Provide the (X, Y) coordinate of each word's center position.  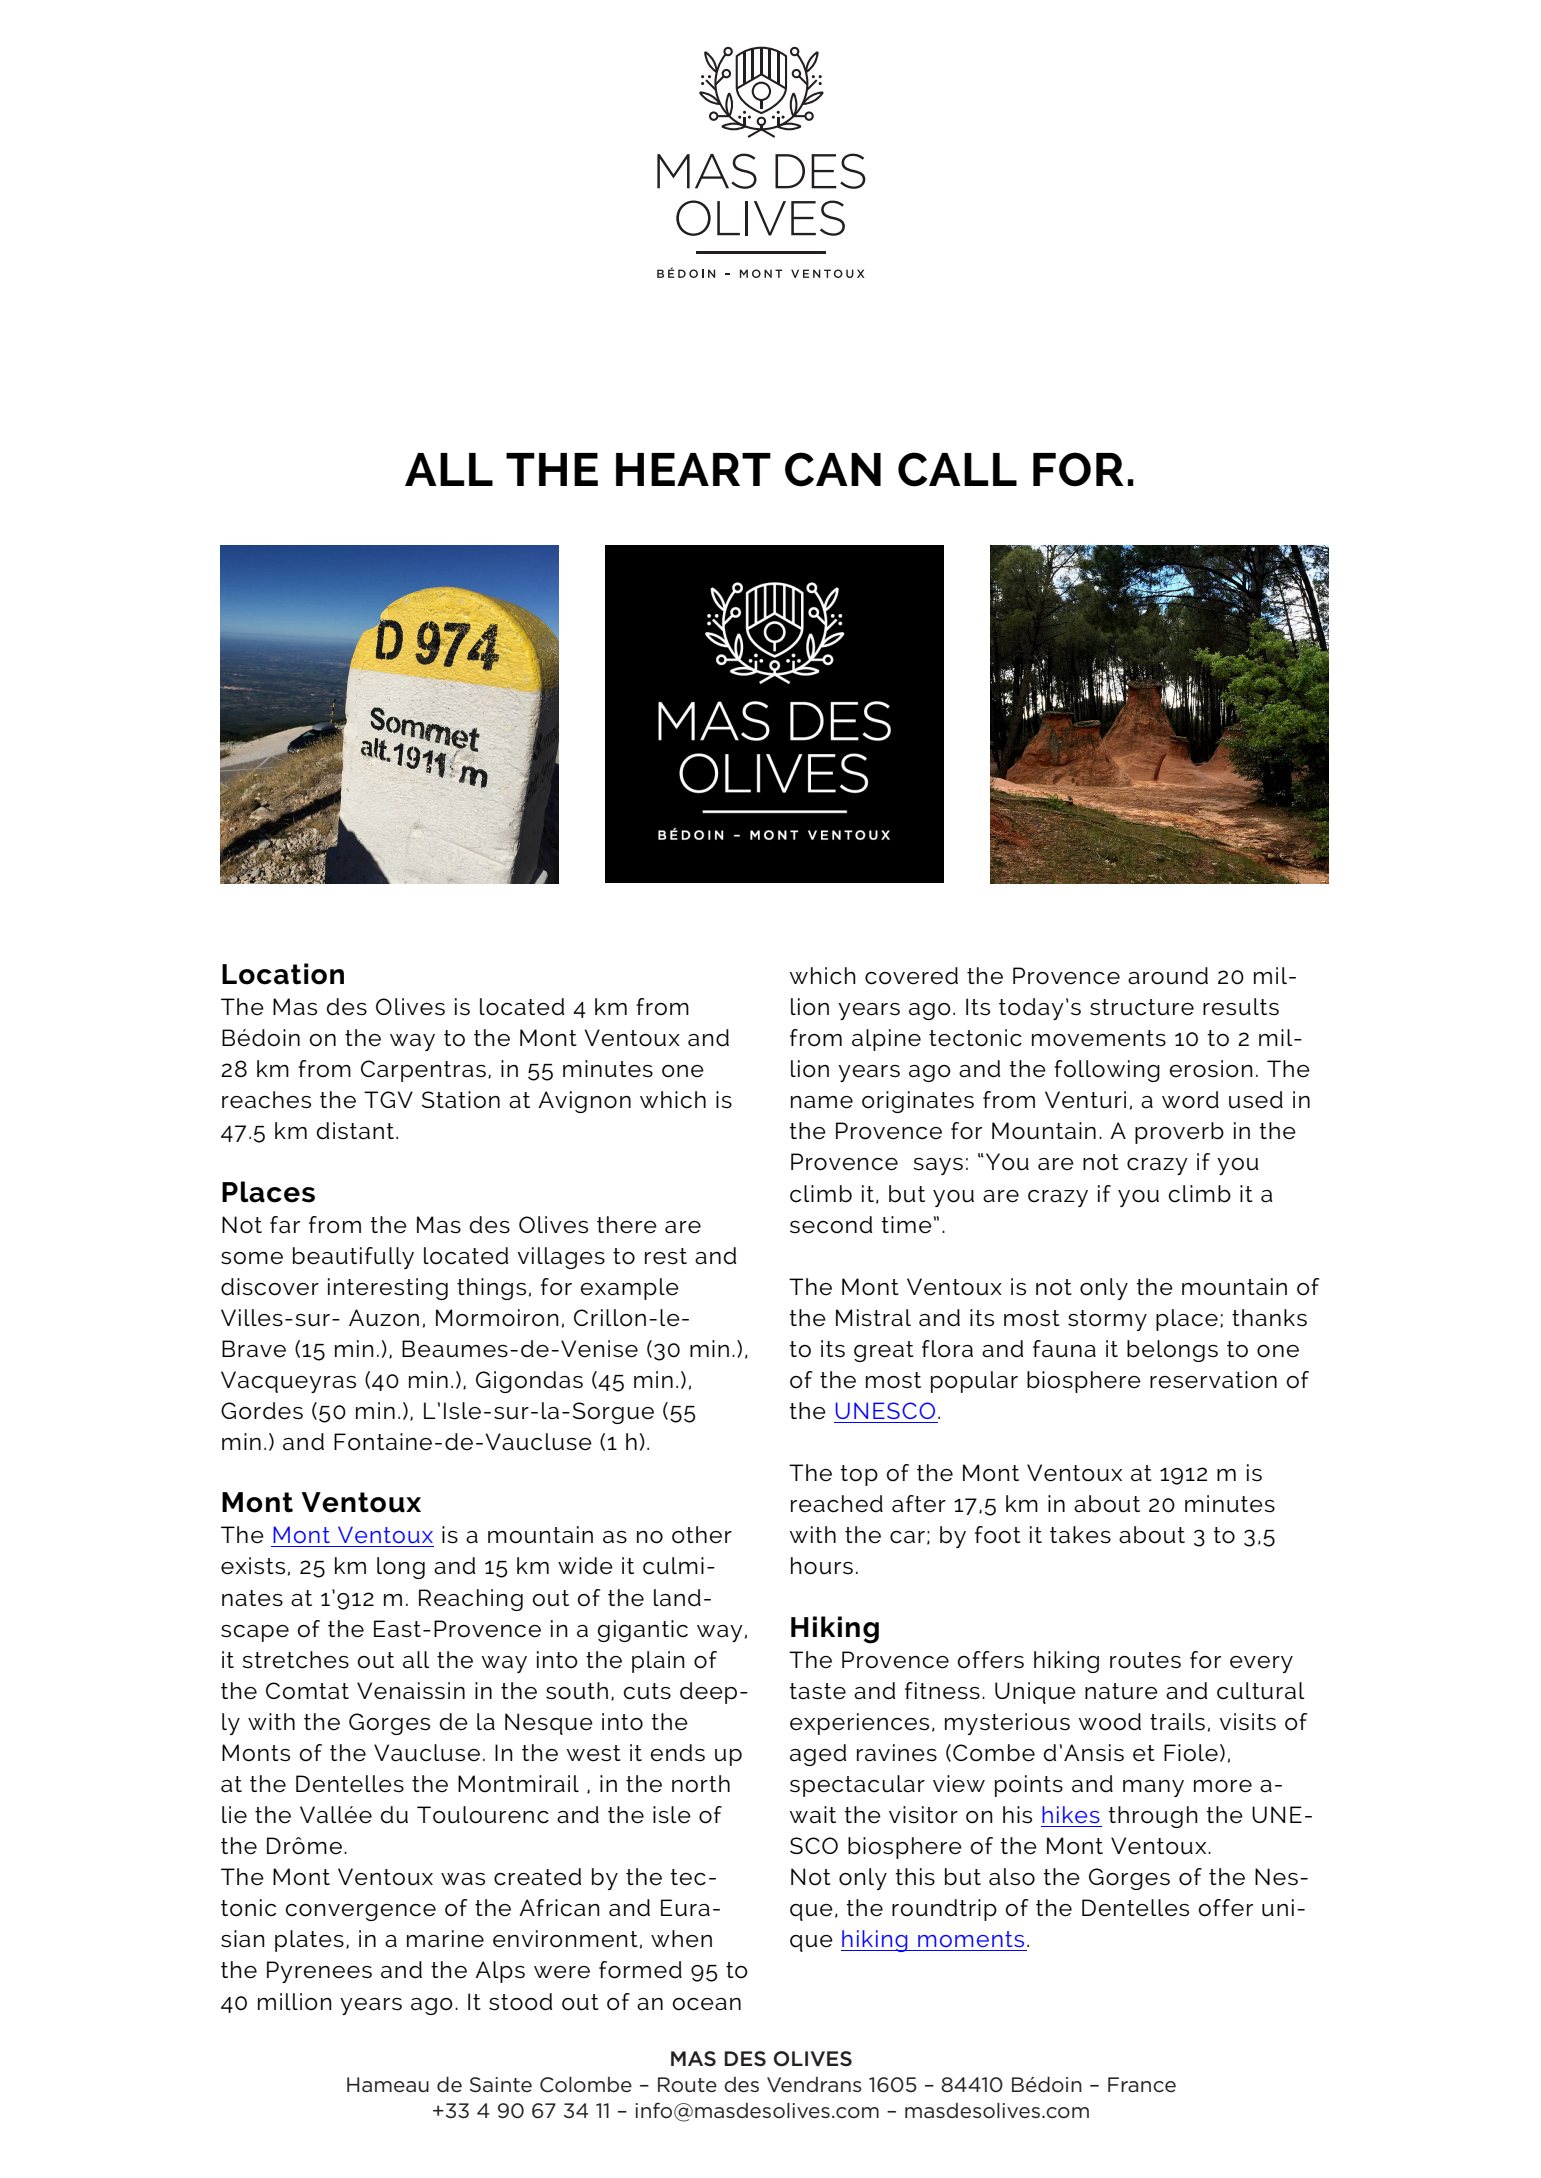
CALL (957, 469)
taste (817, 1691)
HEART (693, 469)
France (1142, 2085)
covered (911, 976)
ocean (707, 2004)
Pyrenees (319, 1972)
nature (1121, 1691)
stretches (295, 1660)
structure (1142, 1007)
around (1168, 976)
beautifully (353, 1258)
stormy (1107, 1320)
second (831, 1225)
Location (283, 974)
